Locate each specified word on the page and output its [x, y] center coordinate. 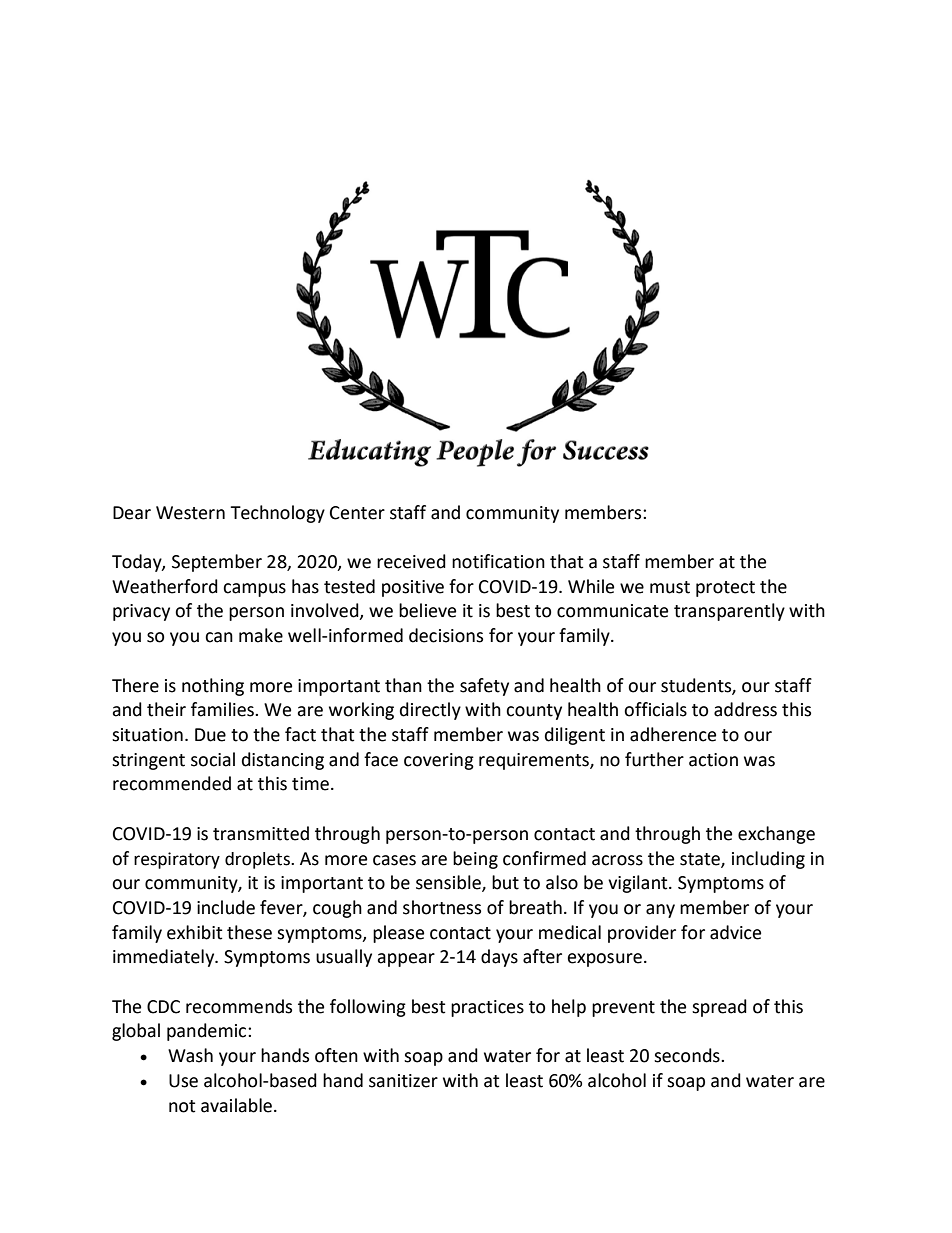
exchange [776, 835]
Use [183, 1081]
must [670, 587]
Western [190, 513]
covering [439, 761]
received [411, 561]
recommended [172, 783]
